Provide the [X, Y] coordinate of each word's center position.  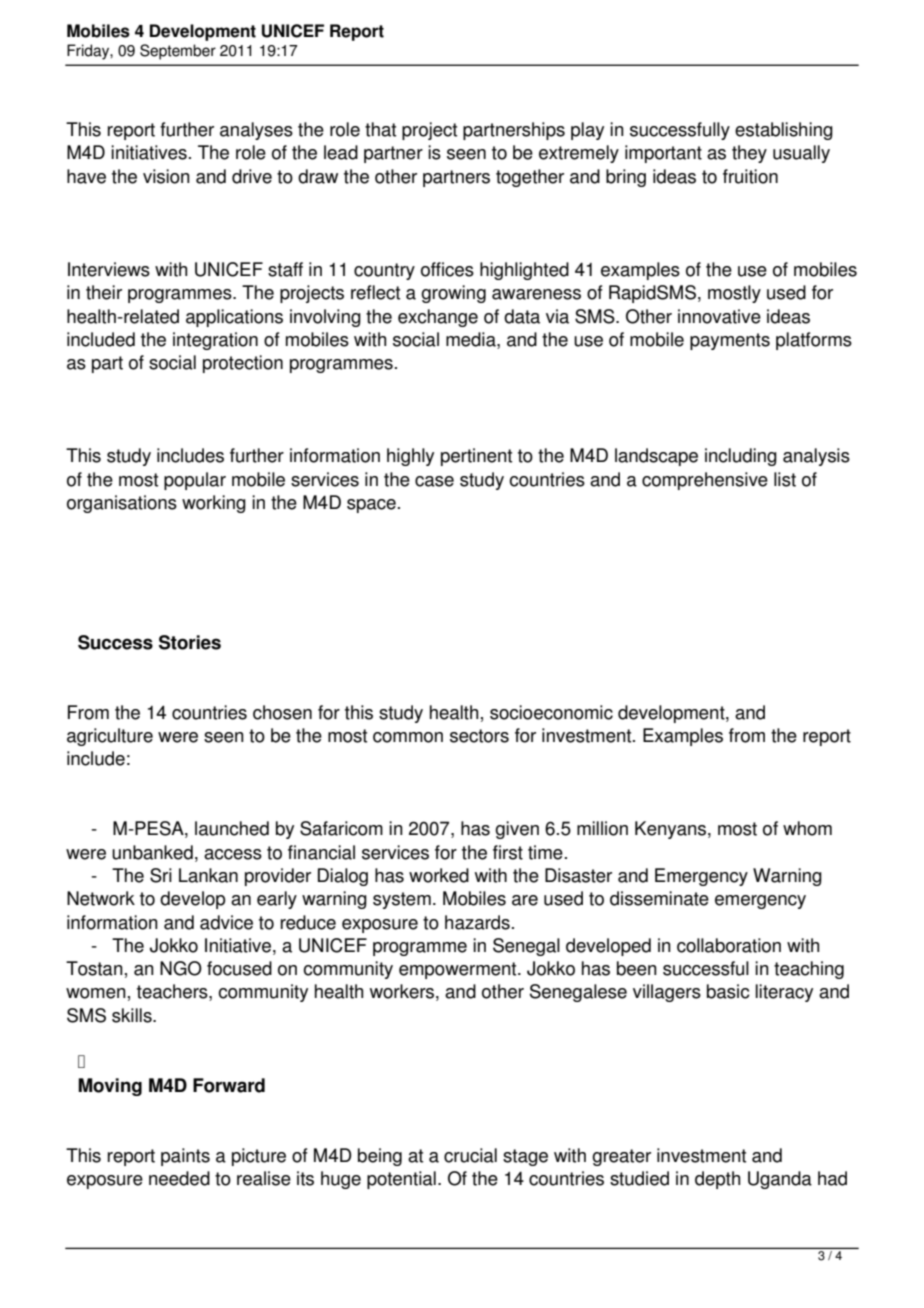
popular [195, 481]
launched [232, 828]
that [380, 129]
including [741, 457]
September [178, 52]
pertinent [476, 457]
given [517, 830]
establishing [784, 131]
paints [185, 1157]
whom [807, 828]
